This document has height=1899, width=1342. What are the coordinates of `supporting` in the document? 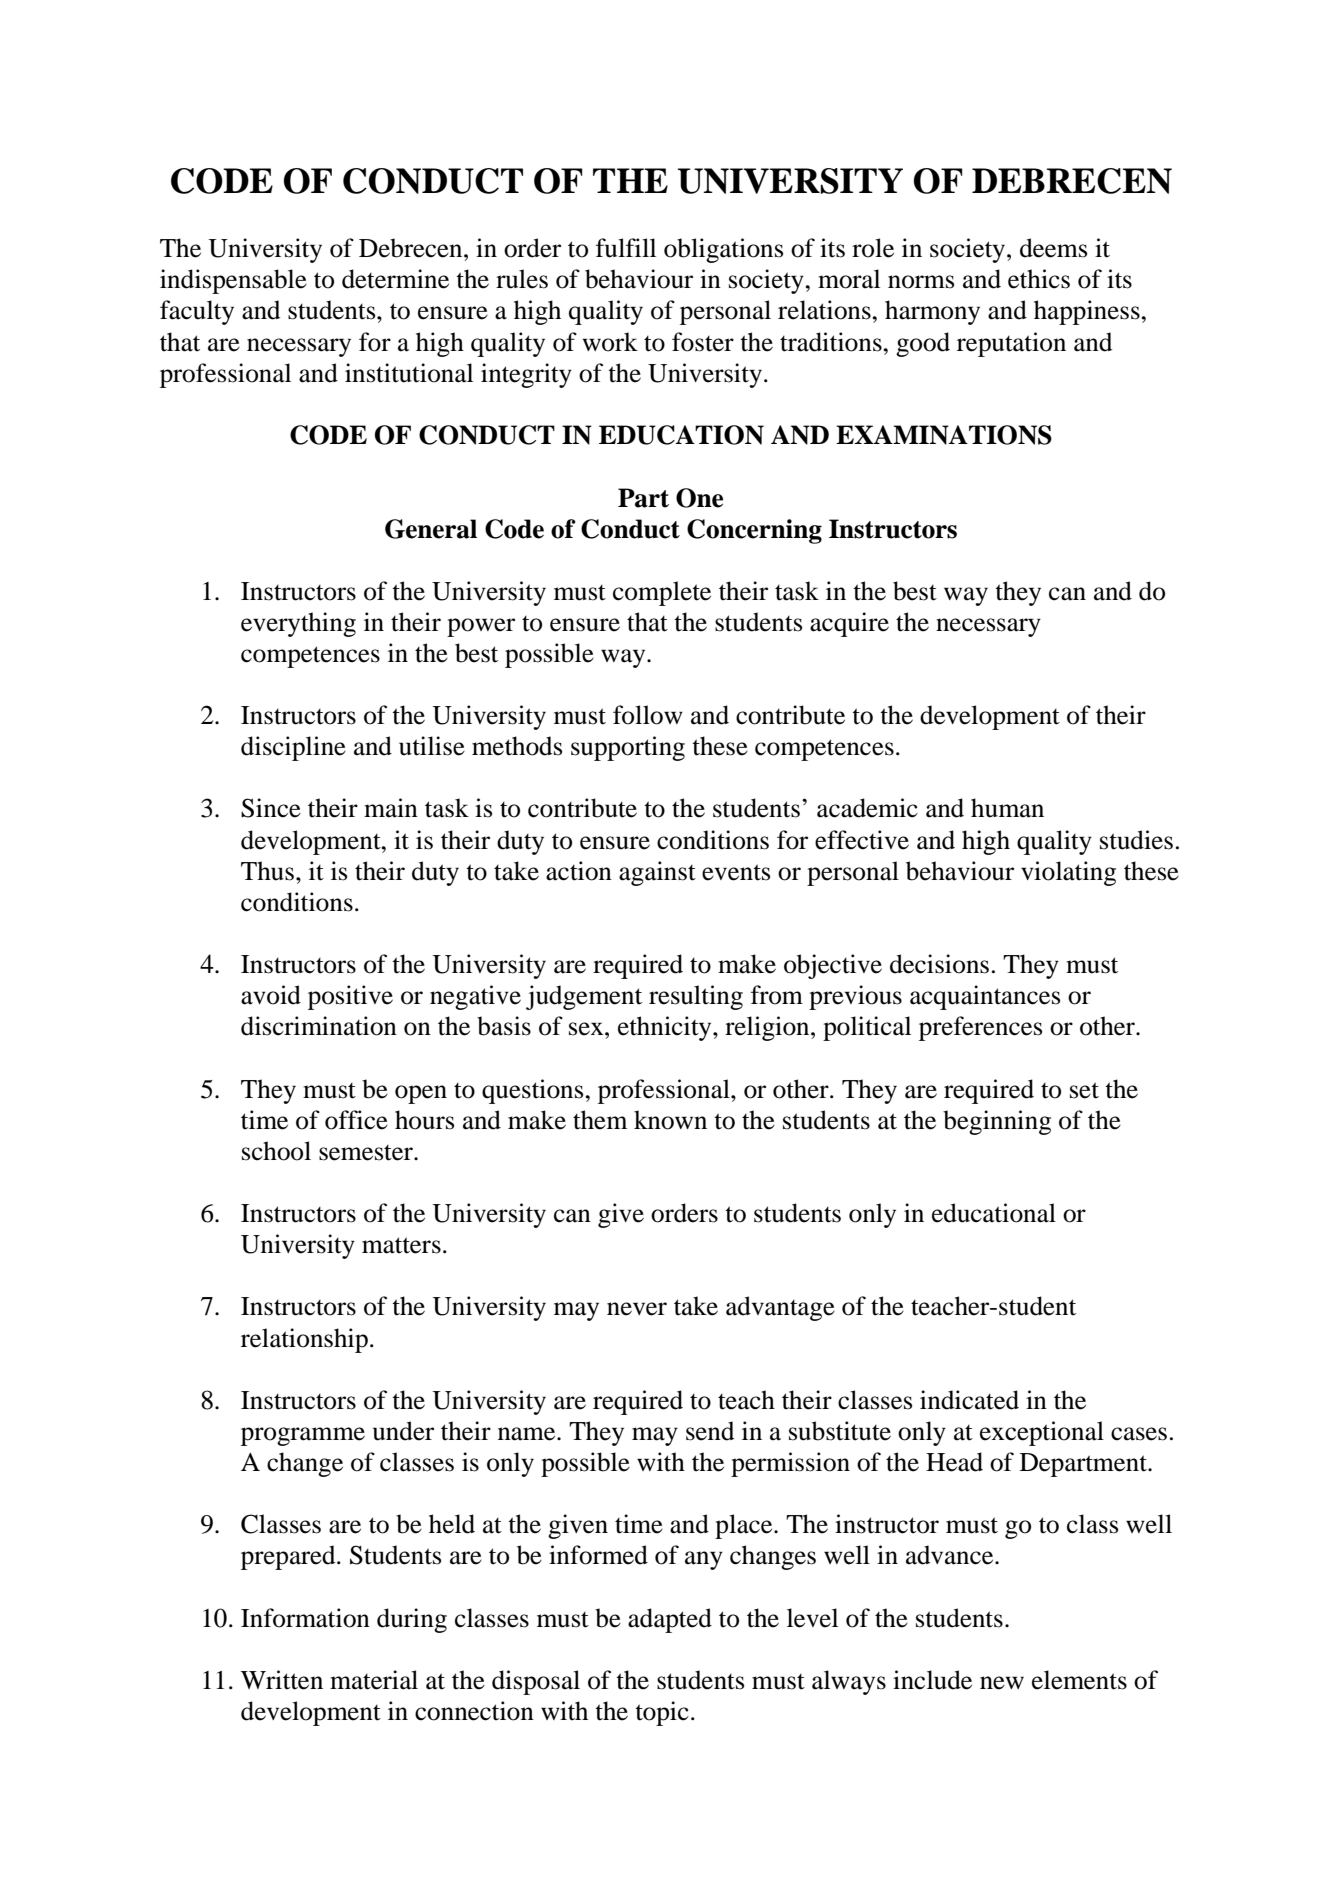 It's located at (628, 748).
